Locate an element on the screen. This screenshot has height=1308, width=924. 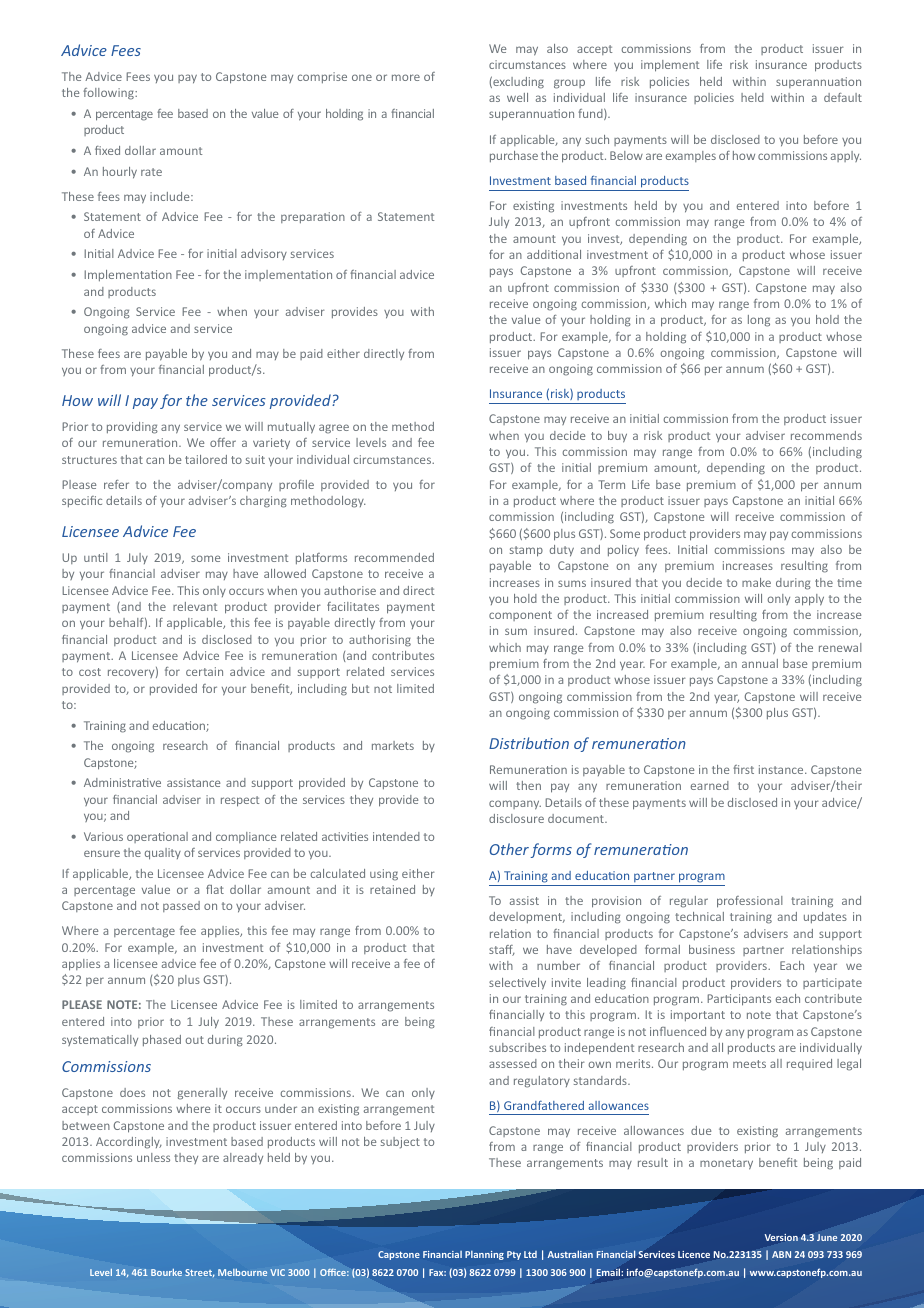
Version is located at coordinates (781, 1237).
